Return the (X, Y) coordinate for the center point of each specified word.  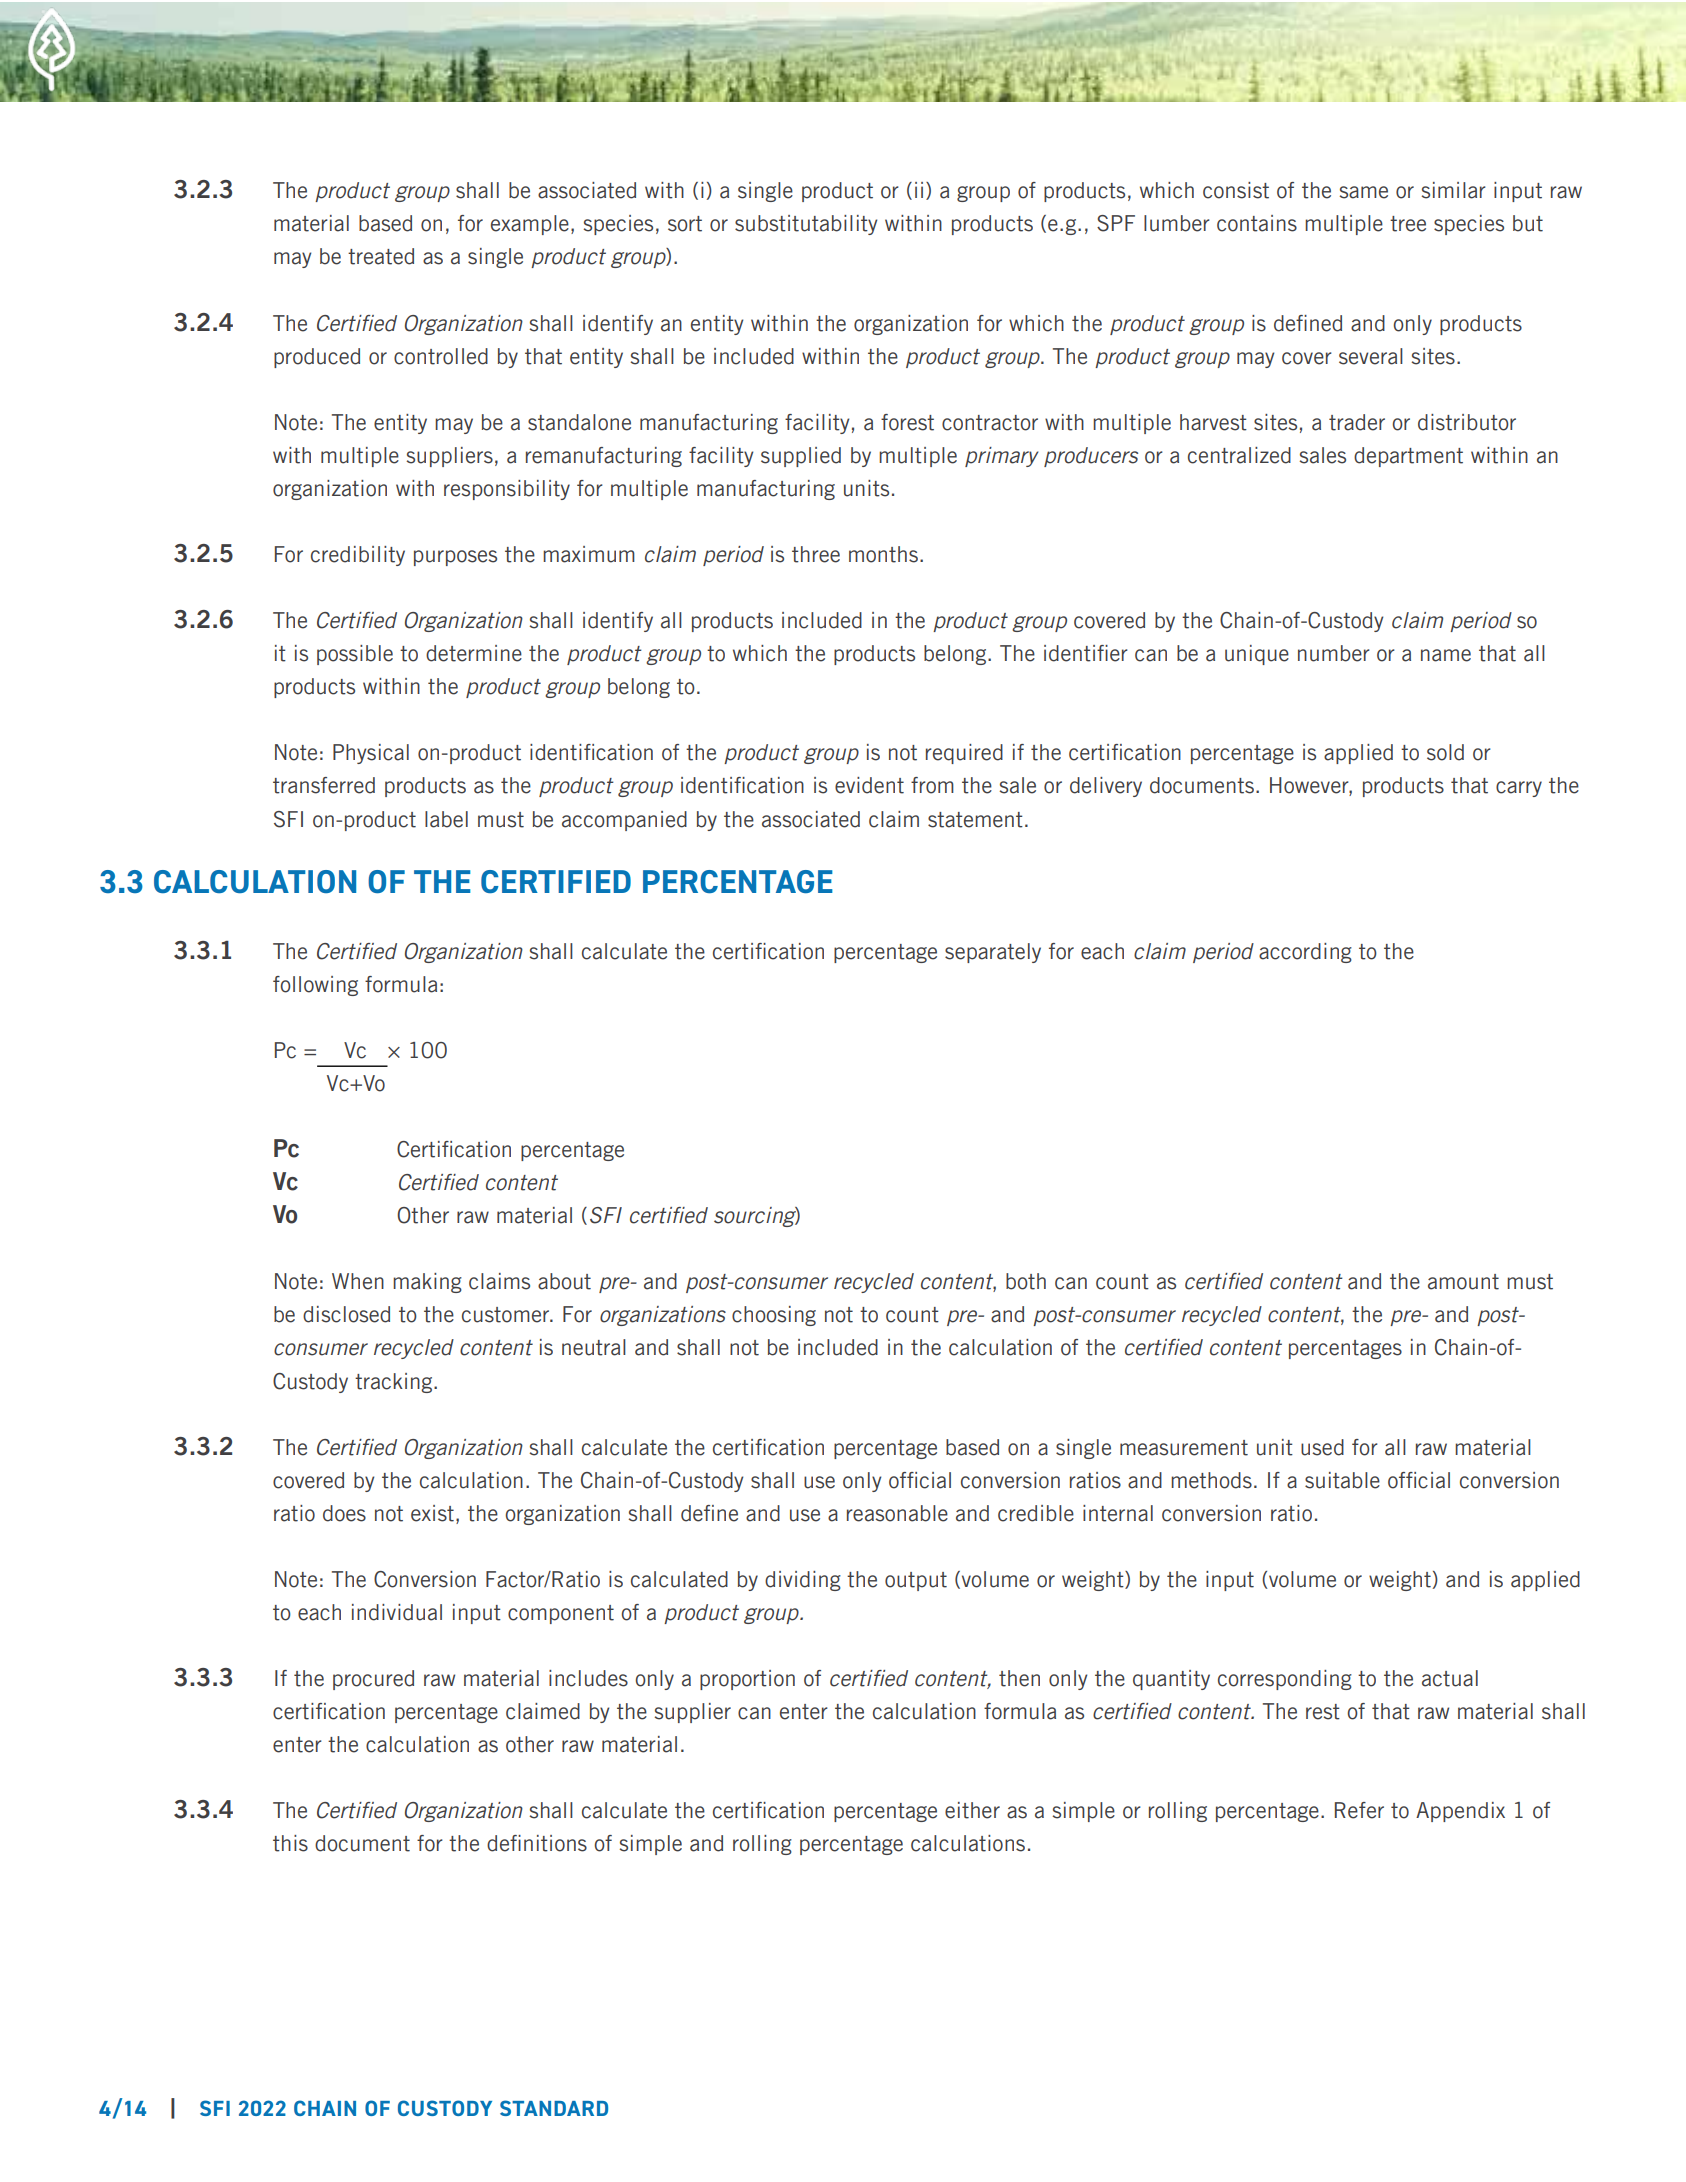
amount (1463, 1282)
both (1026, 1281)
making (427, 1283)
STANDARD (554, 2108)
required (964, 754)
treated (381, 256)
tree (1408, 224)
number (1334, 653)
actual (1450, 1678)
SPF (1116, 223)
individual (397, 1612)
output (916, 1581)
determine (474, 653)
